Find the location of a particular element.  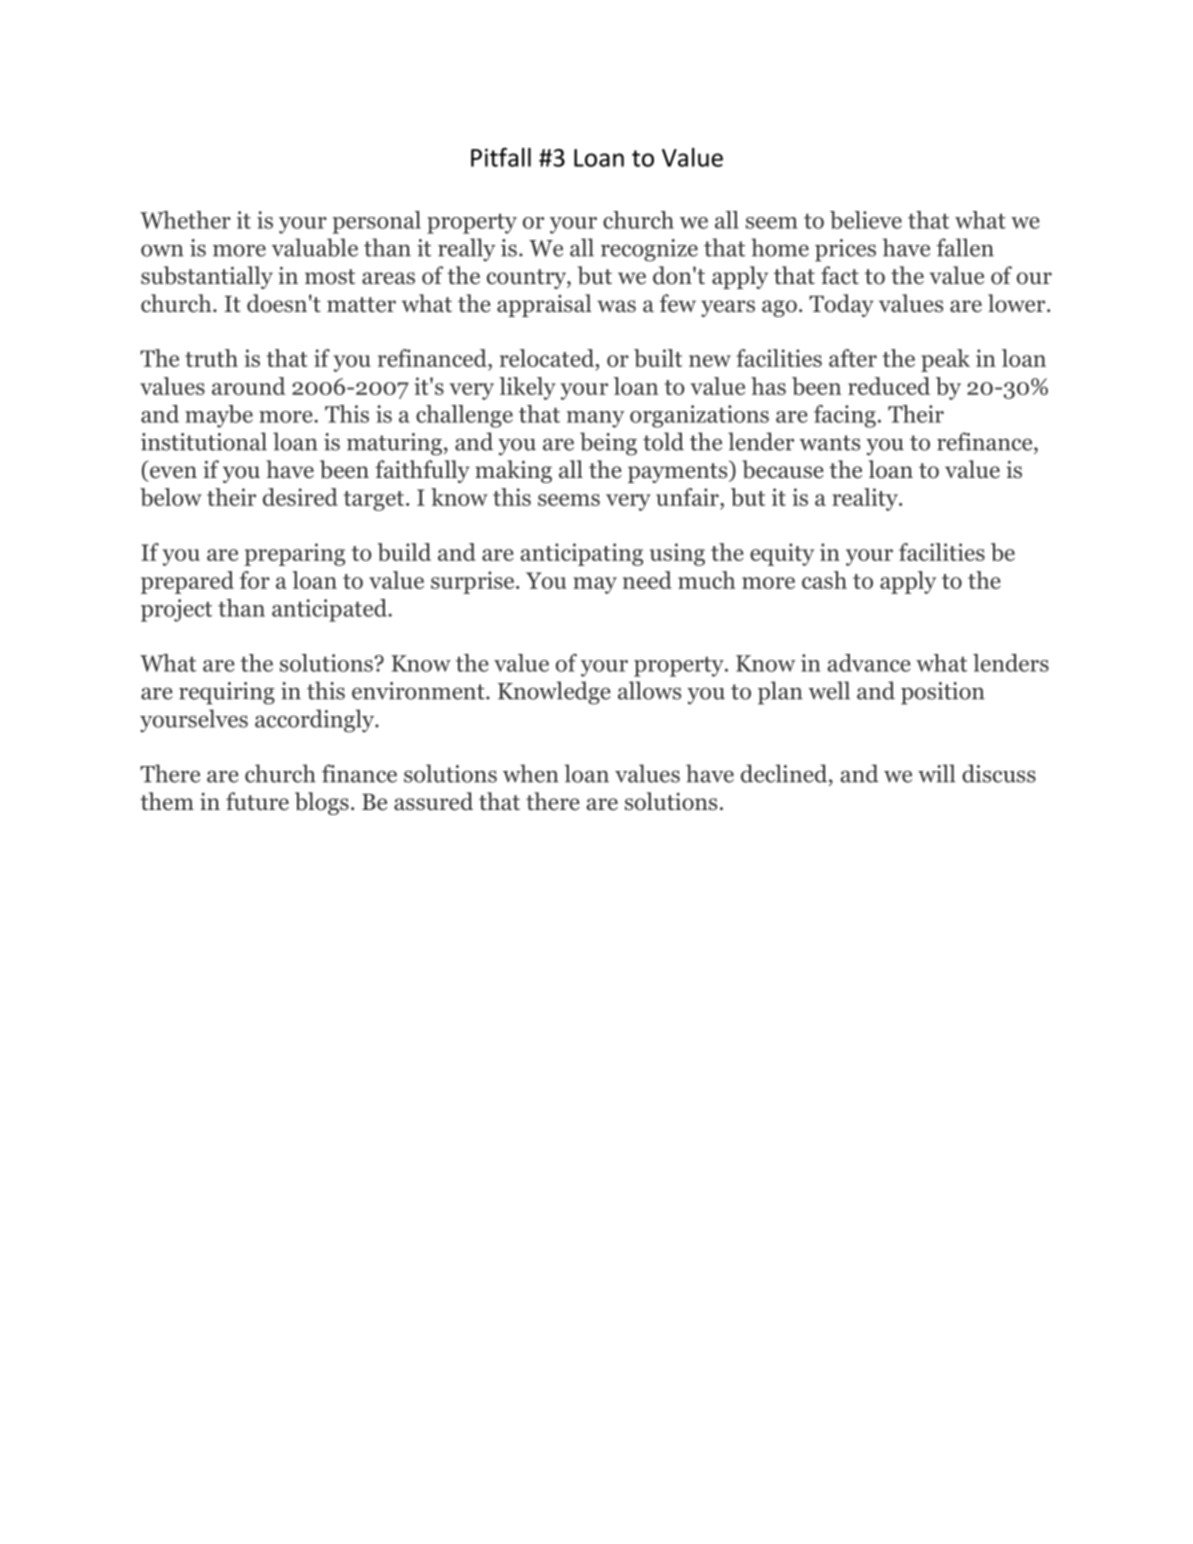

future is located at coordinates (257, 801).
